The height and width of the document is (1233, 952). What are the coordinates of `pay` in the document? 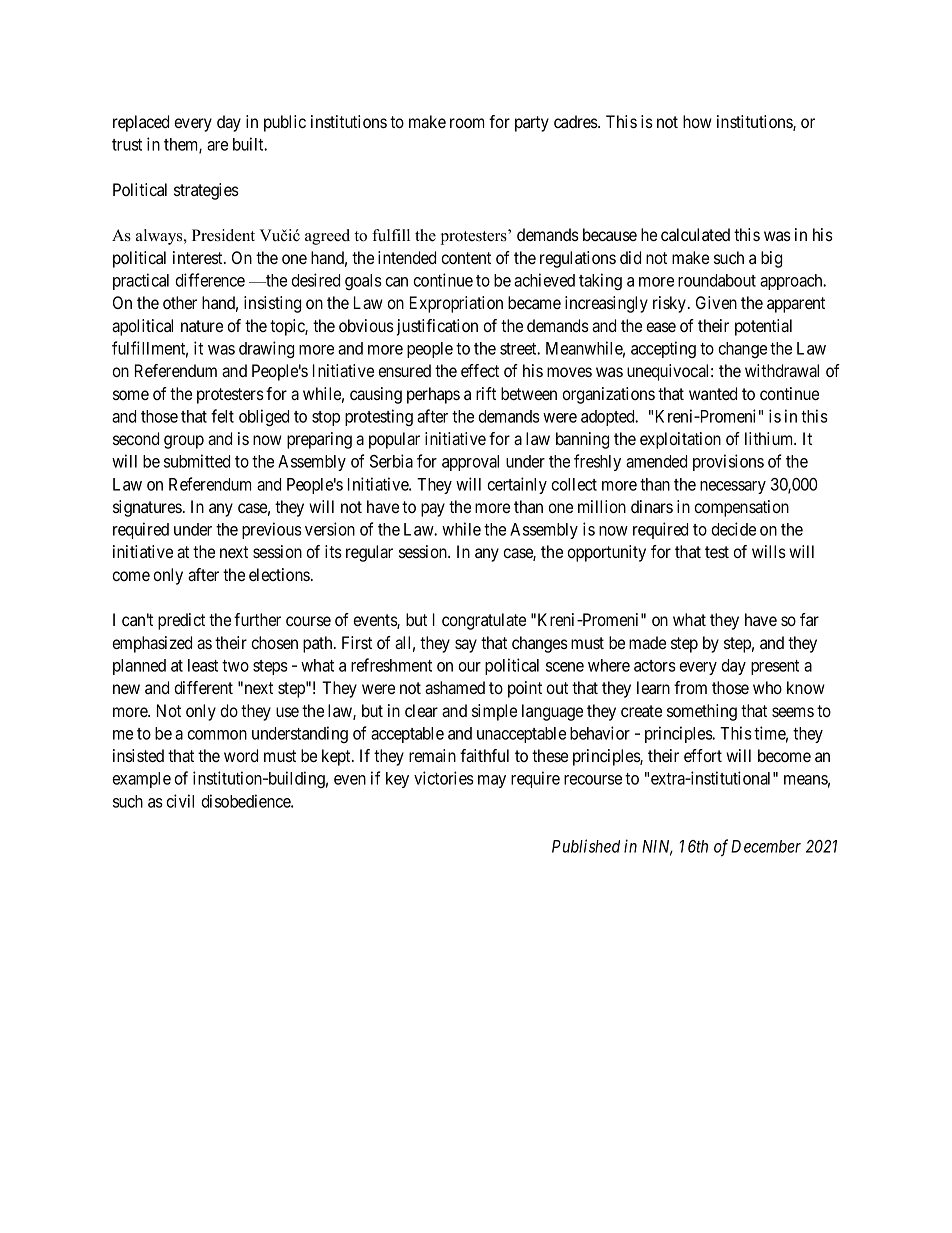 It's located at (433, 510).
